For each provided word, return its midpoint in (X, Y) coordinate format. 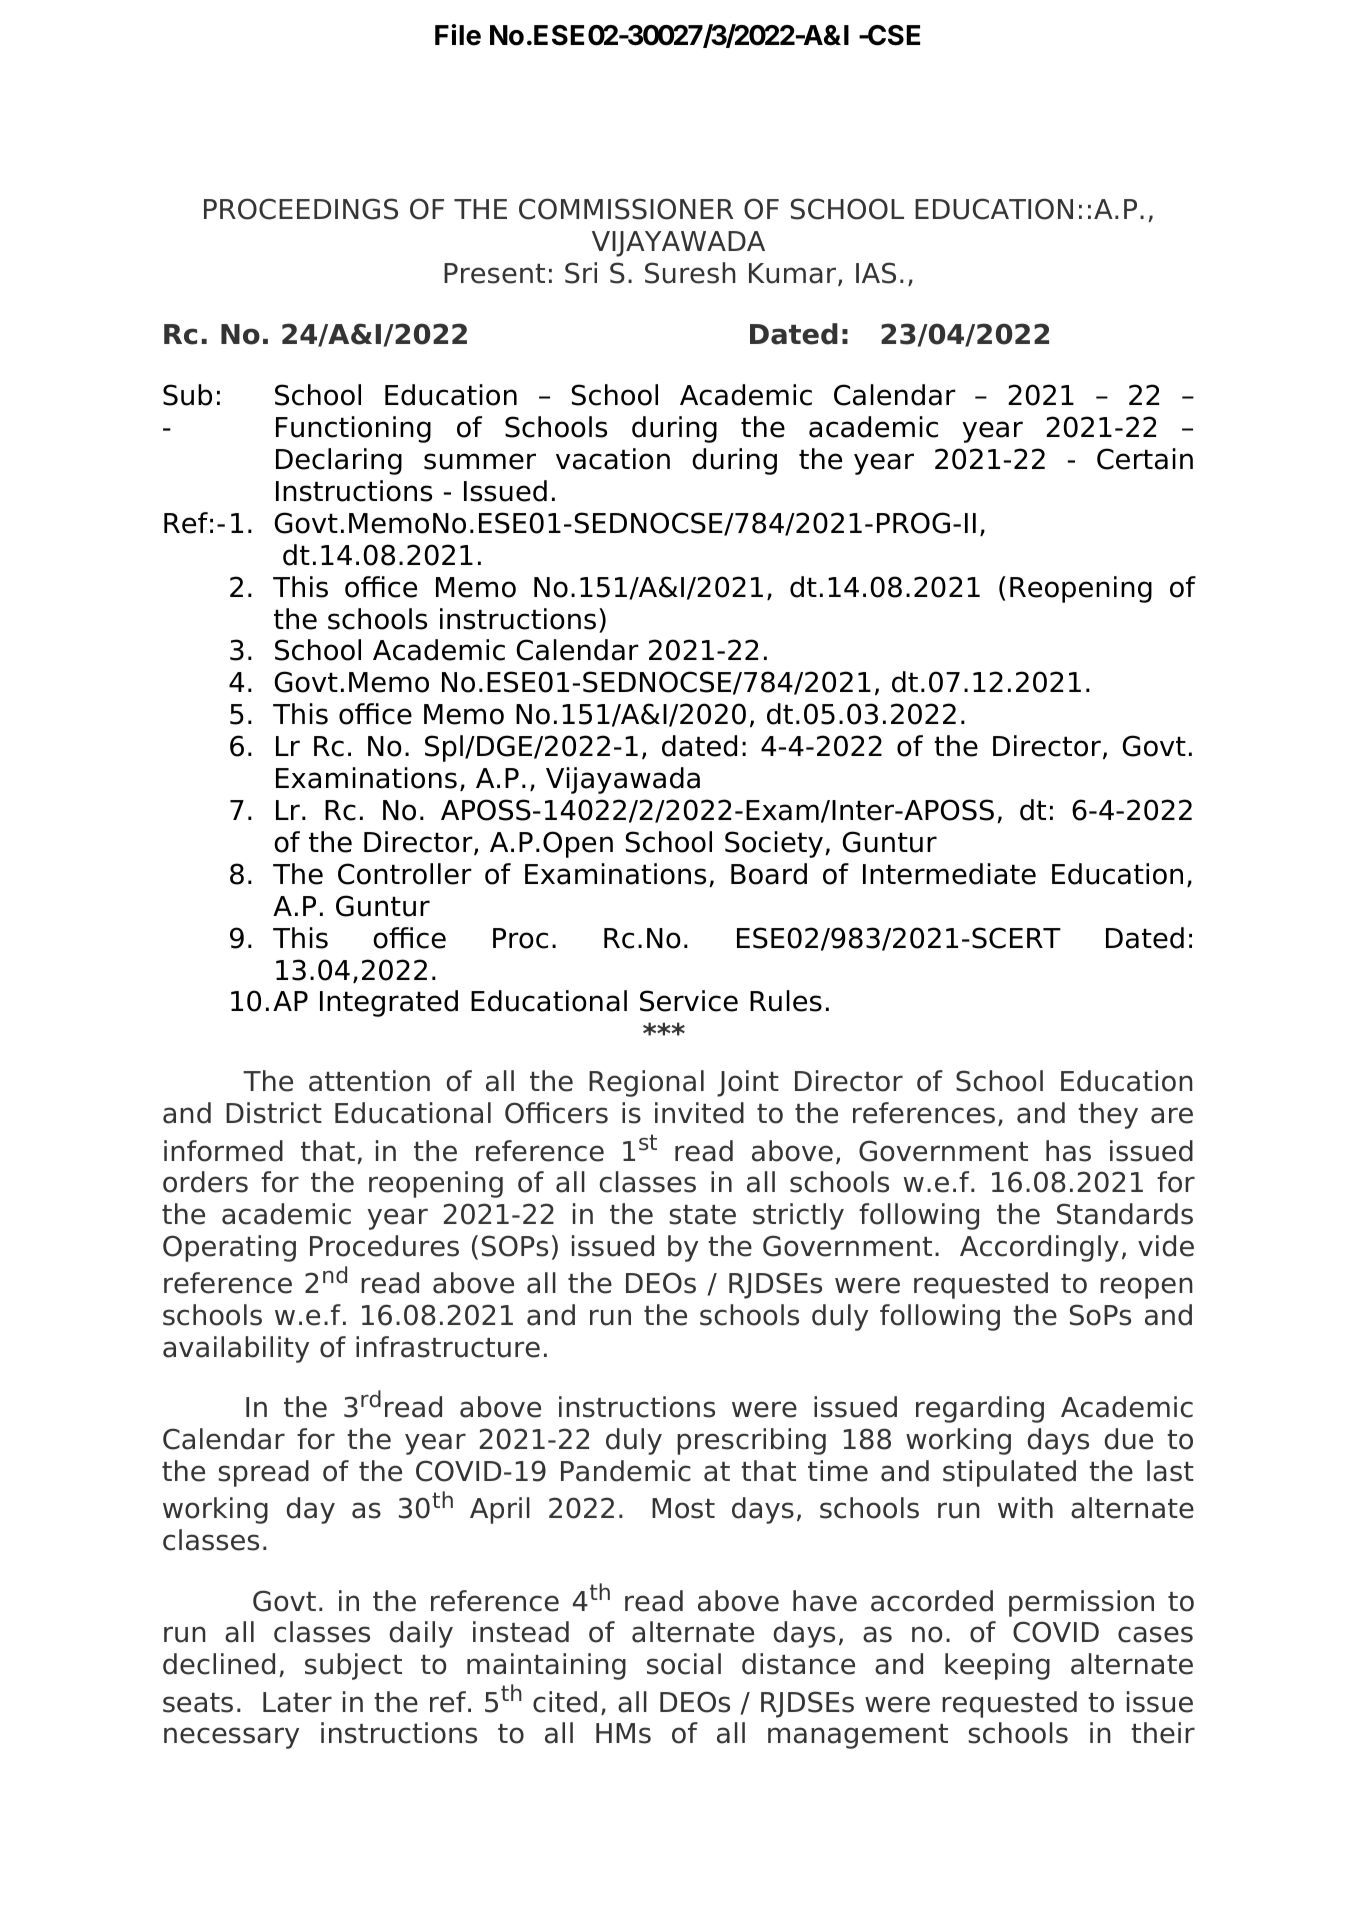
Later (297, 1702)
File (458, 35)
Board (769, 874)
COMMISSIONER (626, 209)
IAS (876, 273)
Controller (405, 874)
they (1108, 1115)
